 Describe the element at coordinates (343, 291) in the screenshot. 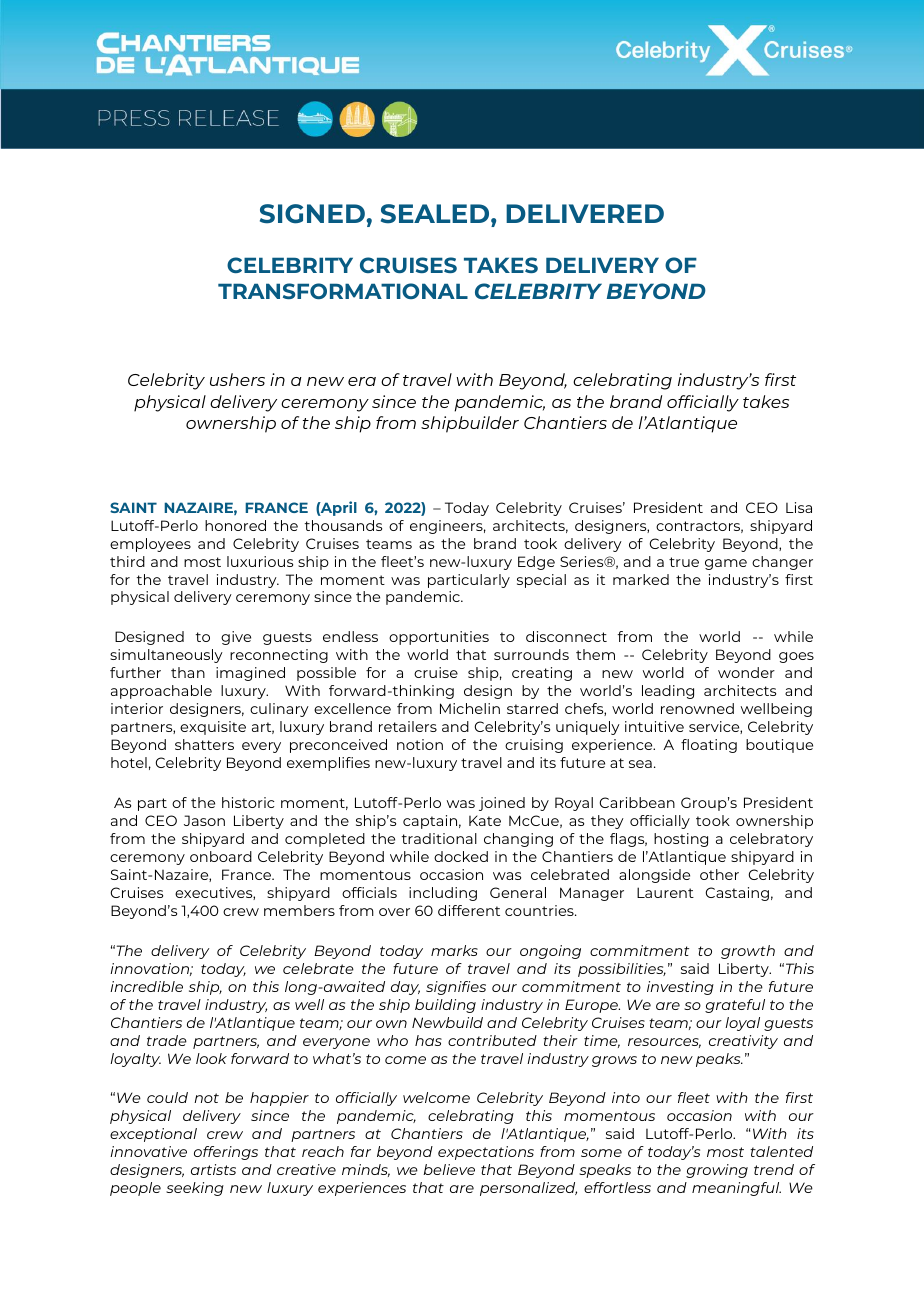

I see `TRANSFORMATIONAL` at that location.
